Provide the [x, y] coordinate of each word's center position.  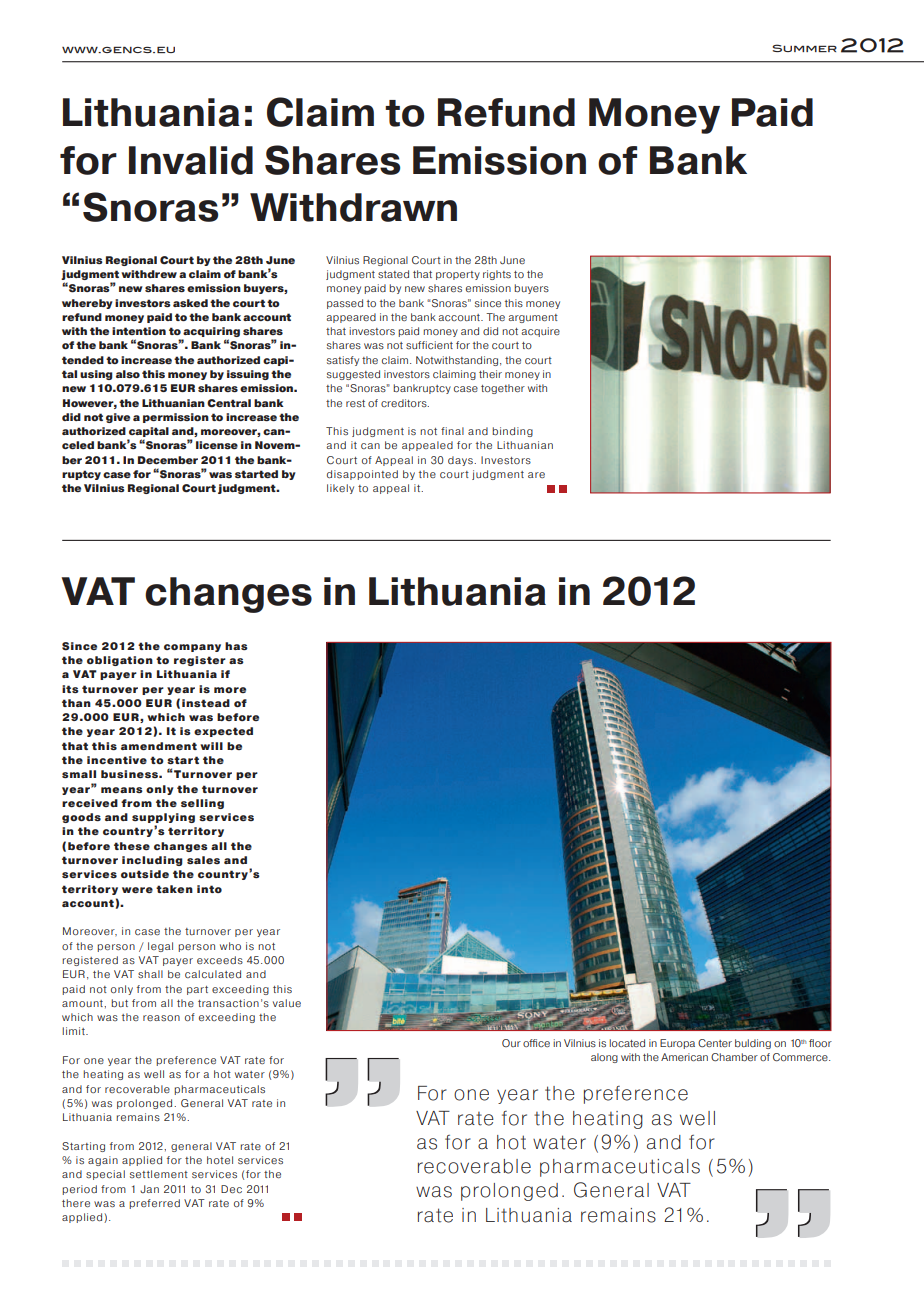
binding [512, 432]
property [458, 275]
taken [174, 889]
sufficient [429, 345]
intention [139, 331]
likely [340, 489]
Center [715, 1043]
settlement [159, 1174]
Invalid [191, 160]
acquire [540, 332]
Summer [805, 48]
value [287, 1003]
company [192, 648]
